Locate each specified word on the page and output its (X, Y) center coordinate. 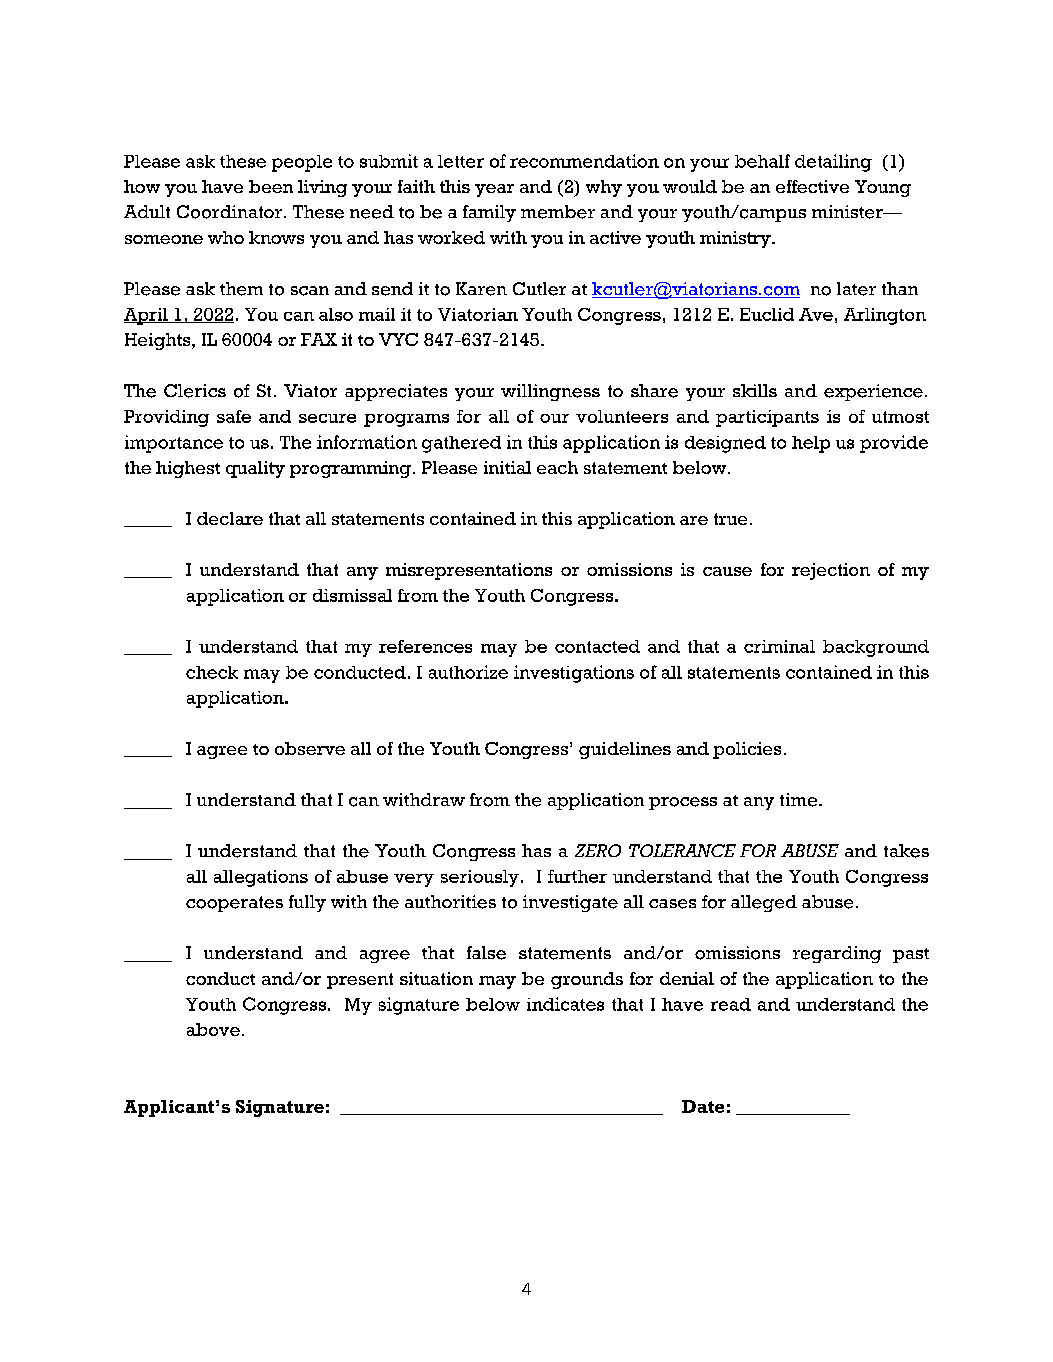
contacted (597, 646)
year (494, 190)
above (213, 1029)
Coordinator (231, 212)
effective (812, 186)
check (212, 672)
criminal (779, 646)
